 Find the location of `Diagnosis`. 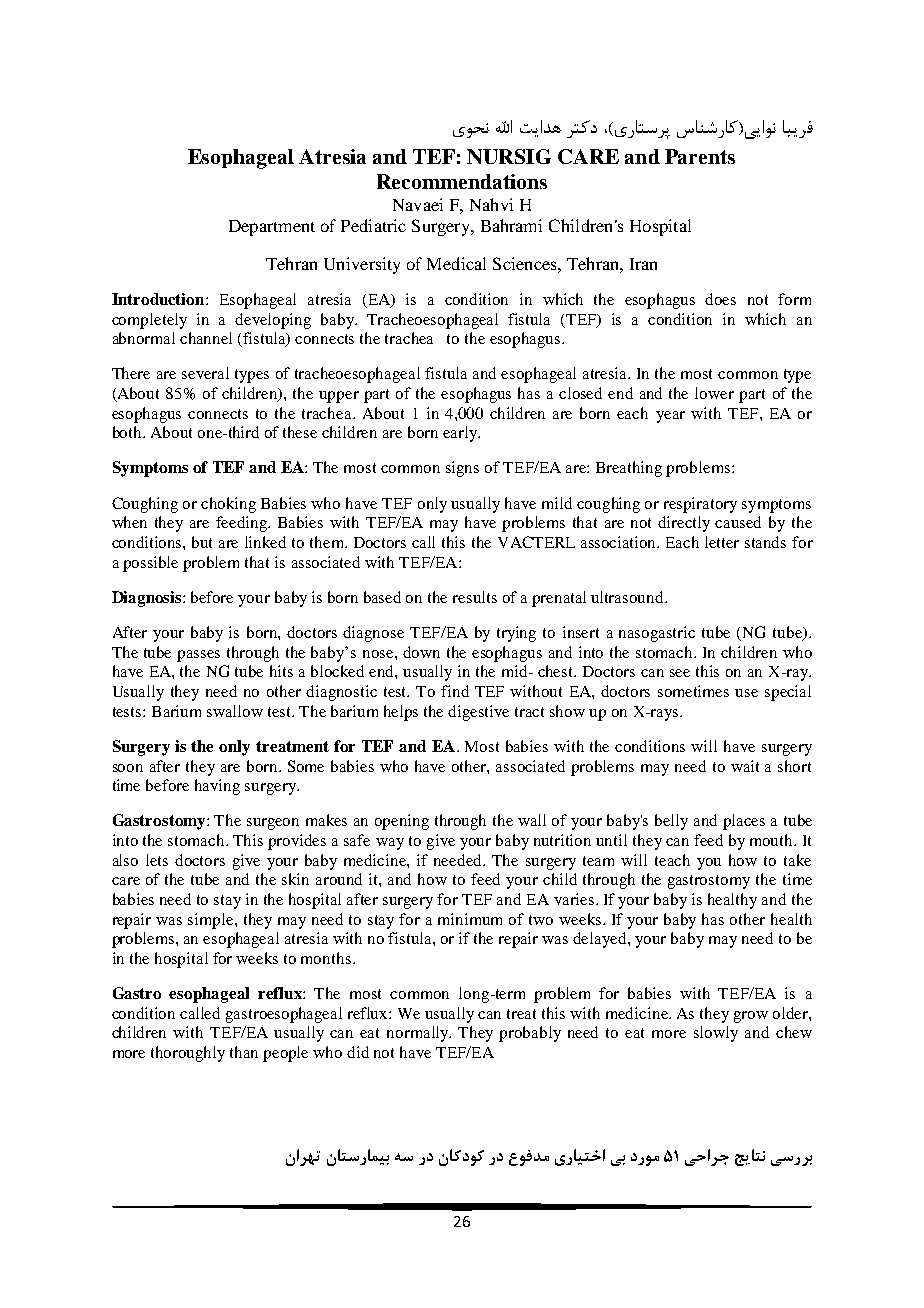

Diagnosis is located at coordinates (148, 599).
